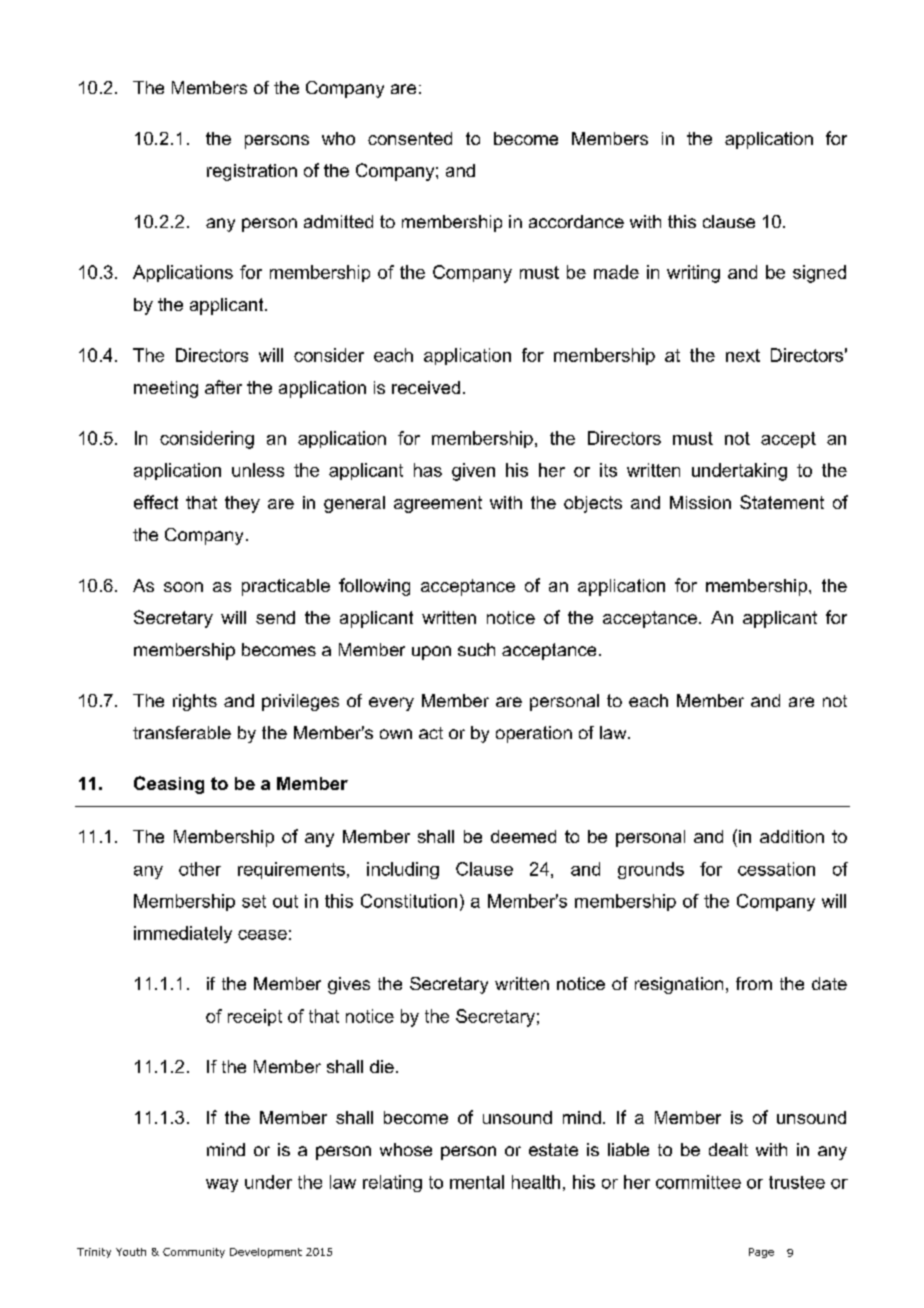 Image resolution: width=924 pixels, height=1308 pixels. What do you see at coordinates (166, 389) in the screenshot?
I see `meeting` at bounding box center [166, 389].
